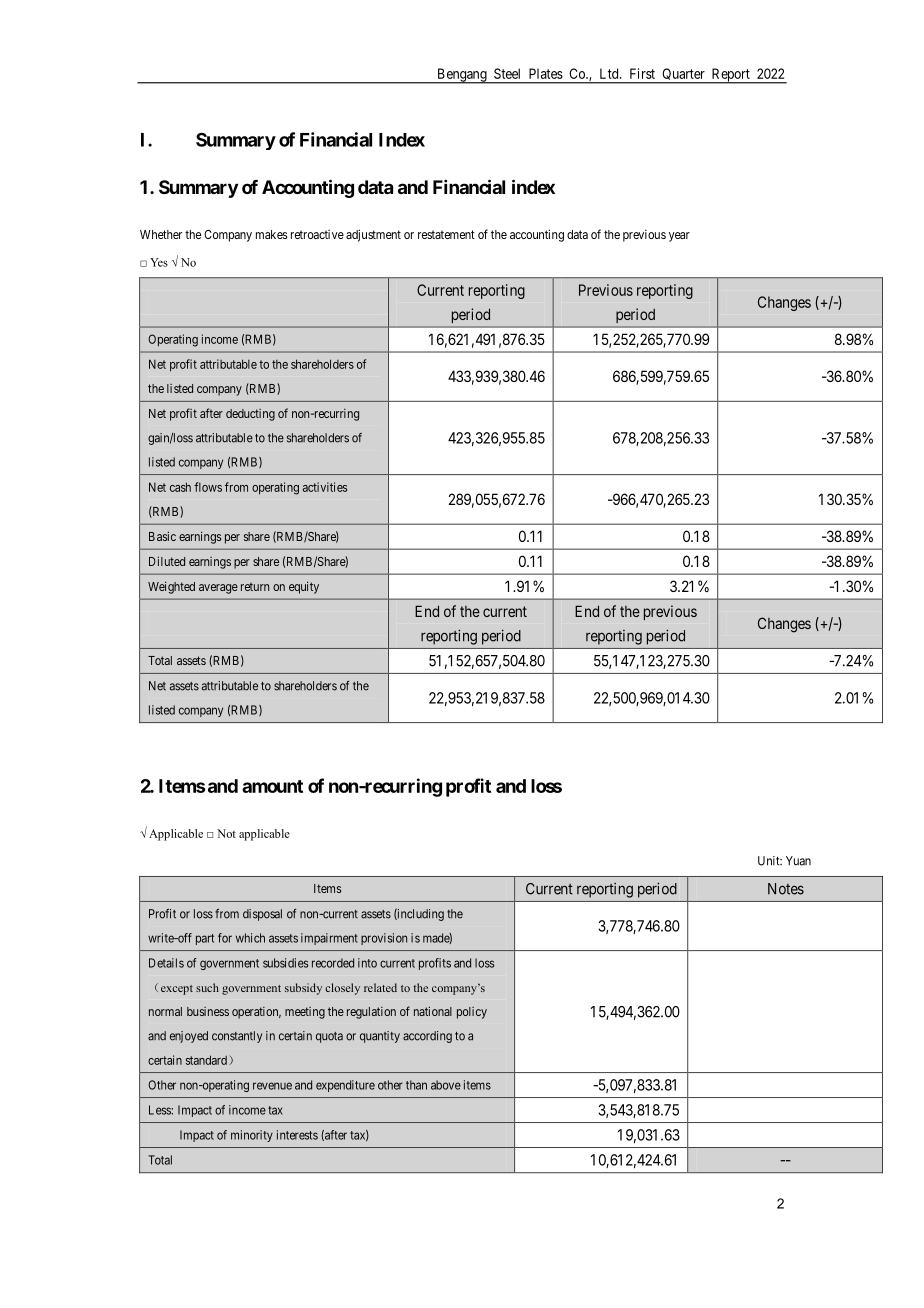 The width and height of the document is (924, 1308). What do you see at coordinates (683, 76) in the document?
I see `Quarter` at bounding box center [683, 76].
